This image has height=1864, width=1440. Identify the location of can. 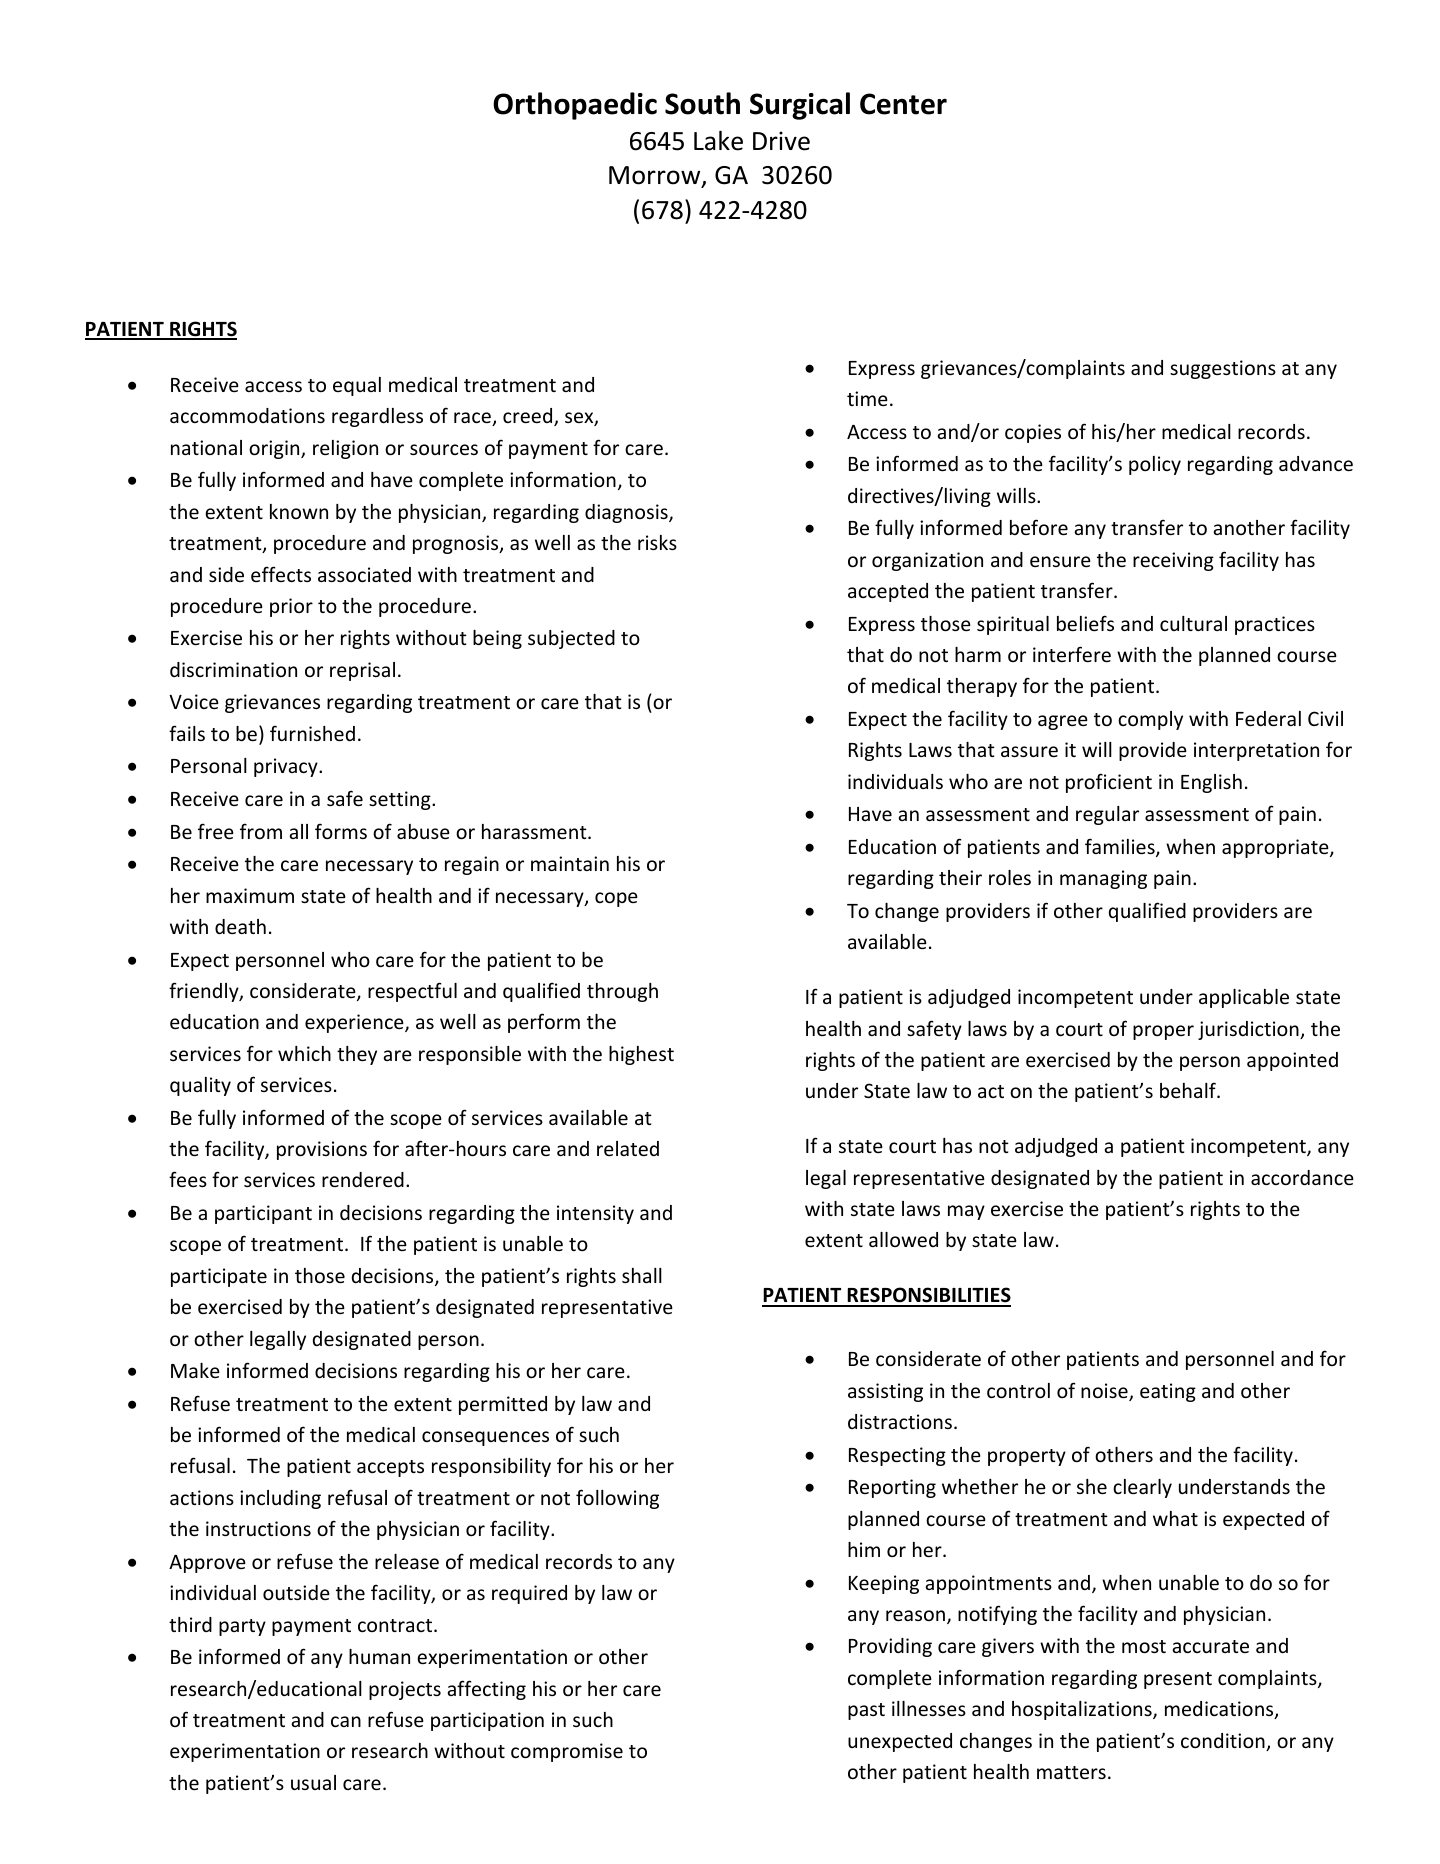
(346, 1721).
